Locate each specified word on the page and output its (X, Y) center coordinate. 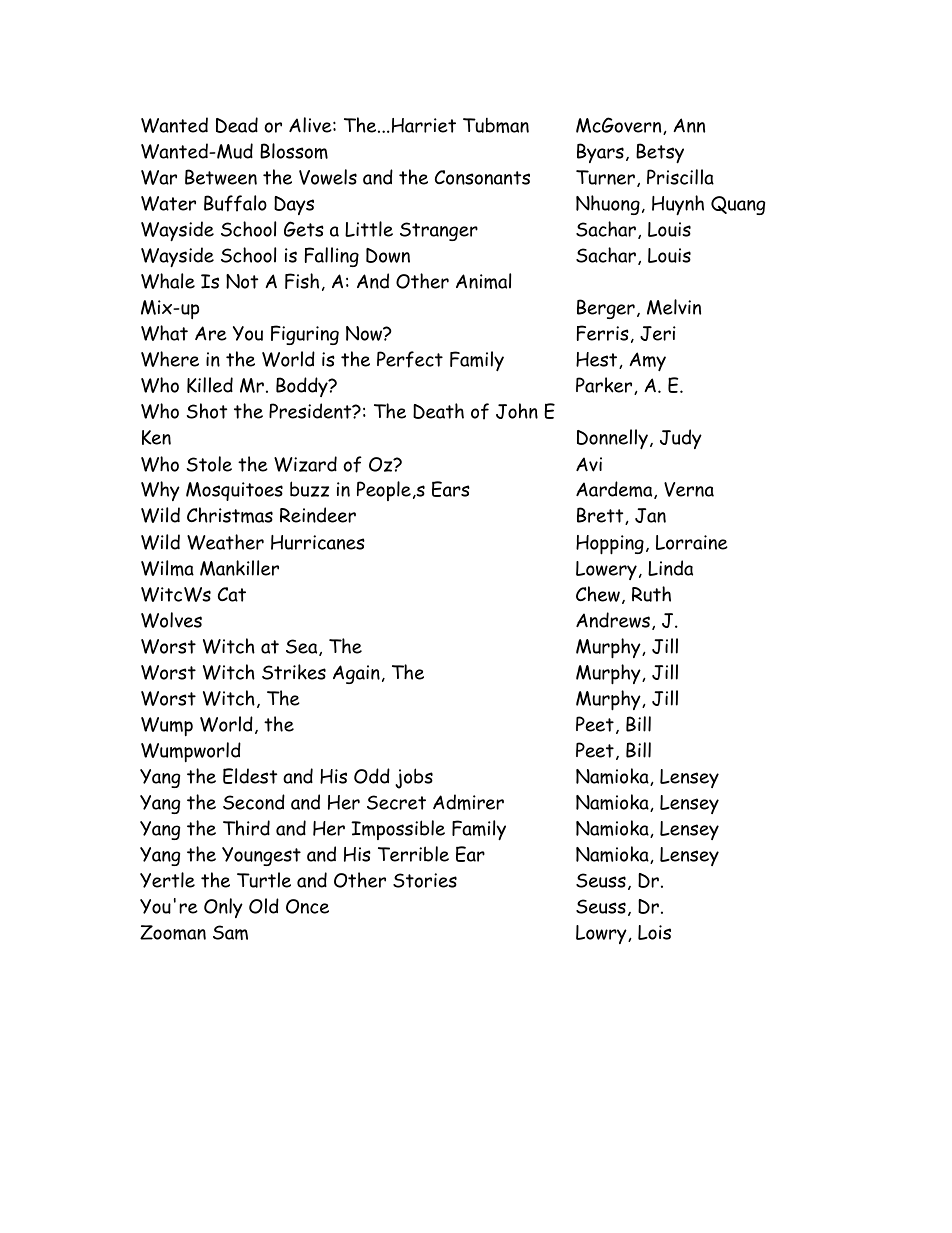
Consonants (482, 177)
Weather (225, 542)
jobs (414, 778)
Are (211, 333)
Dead (237, 125)
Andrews (613, 620)
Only (223, 908)
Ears (451, 489)
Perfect (410, 359)
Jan (650, 515)
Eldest (250, 776)
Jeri (658, 333)
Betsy (660, 153)
